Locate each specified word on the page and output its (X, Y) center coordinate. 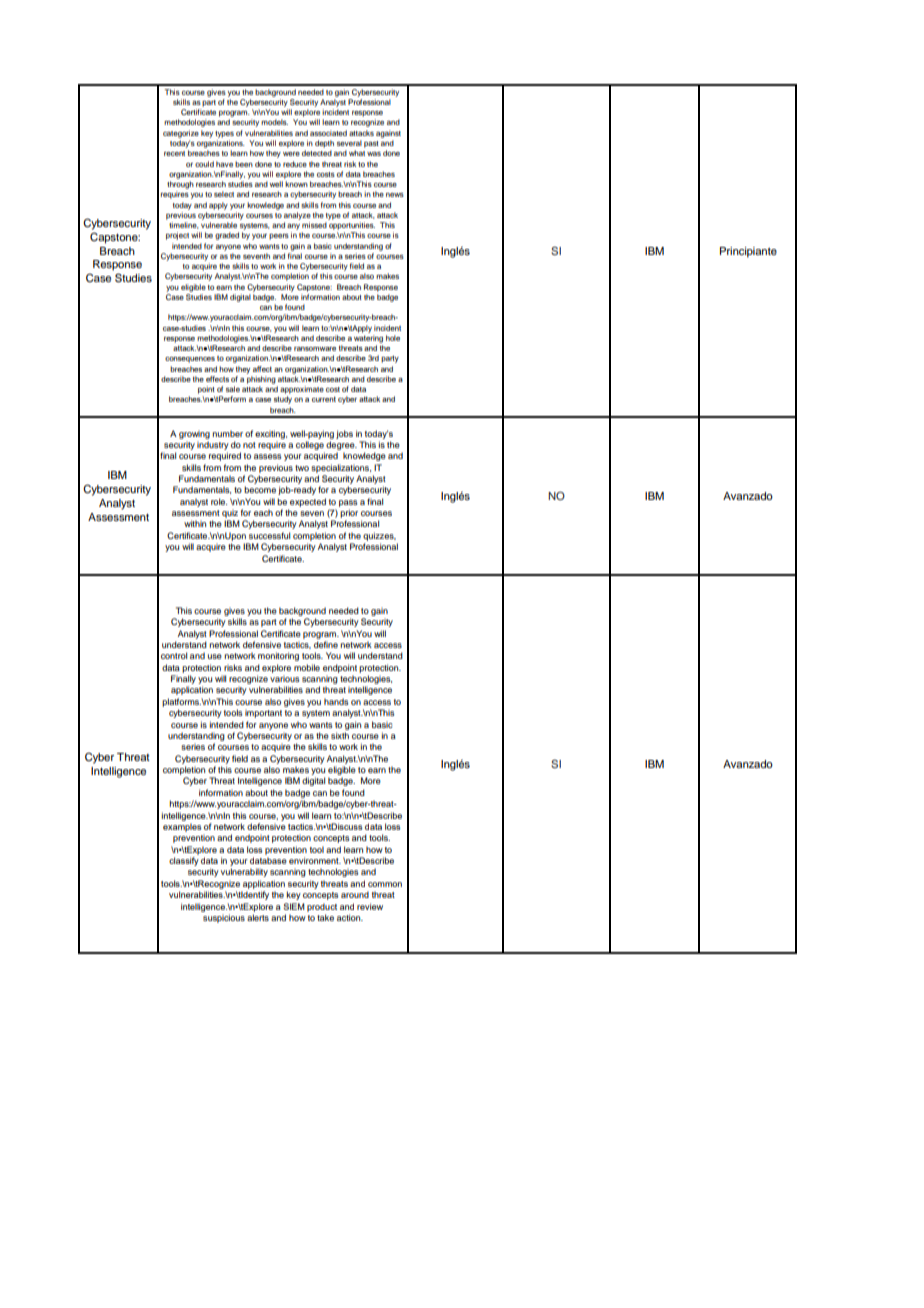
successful (269, 535)
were (291, 154)
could (204, 164)
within (195, 523)
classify (184, 861)
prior (349, 513)
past (371, 144)
